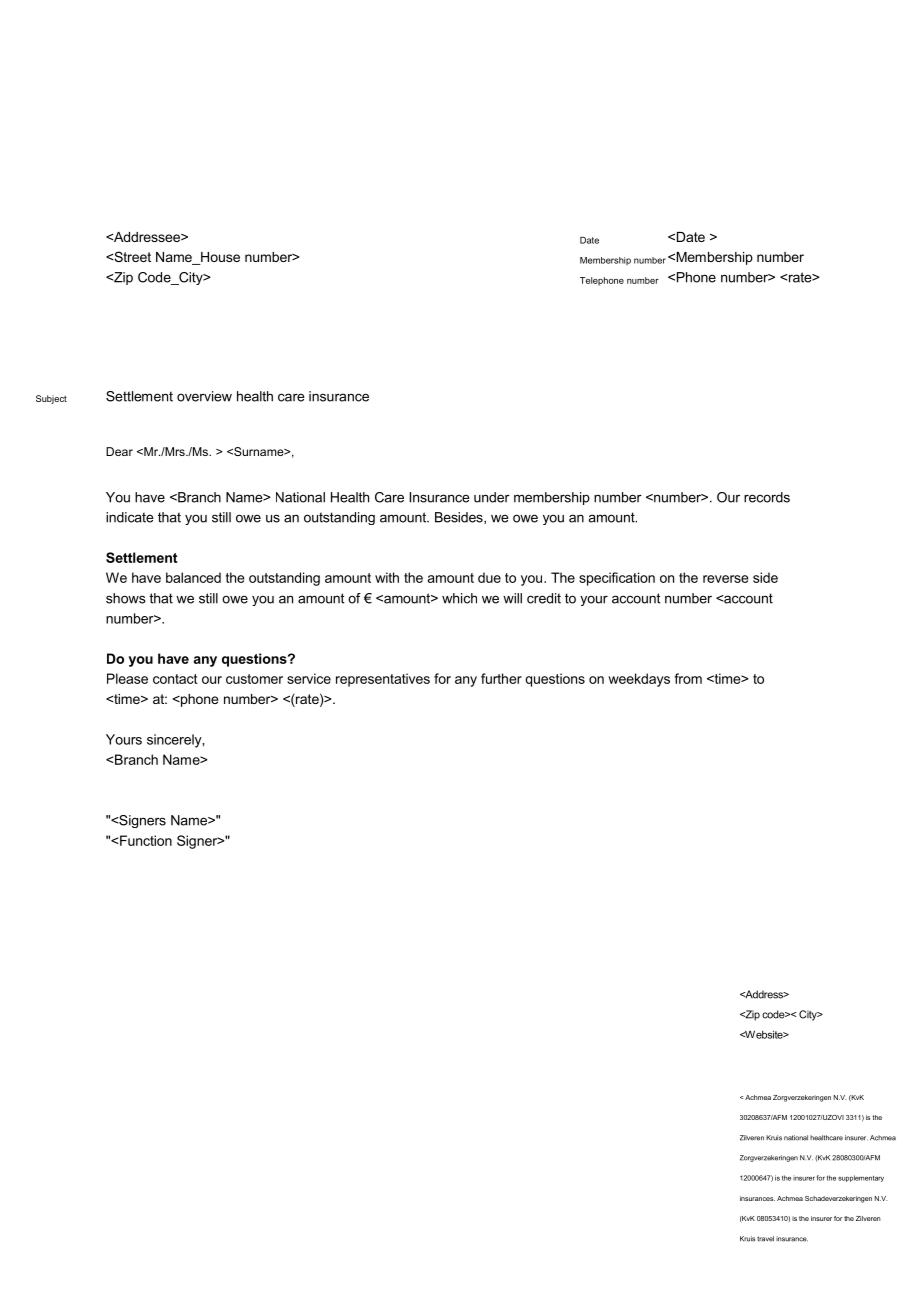 The width and height of the page is (924, 1308). Describe the element at coordinates (688, 678) in the page. I see `from` at that location.
